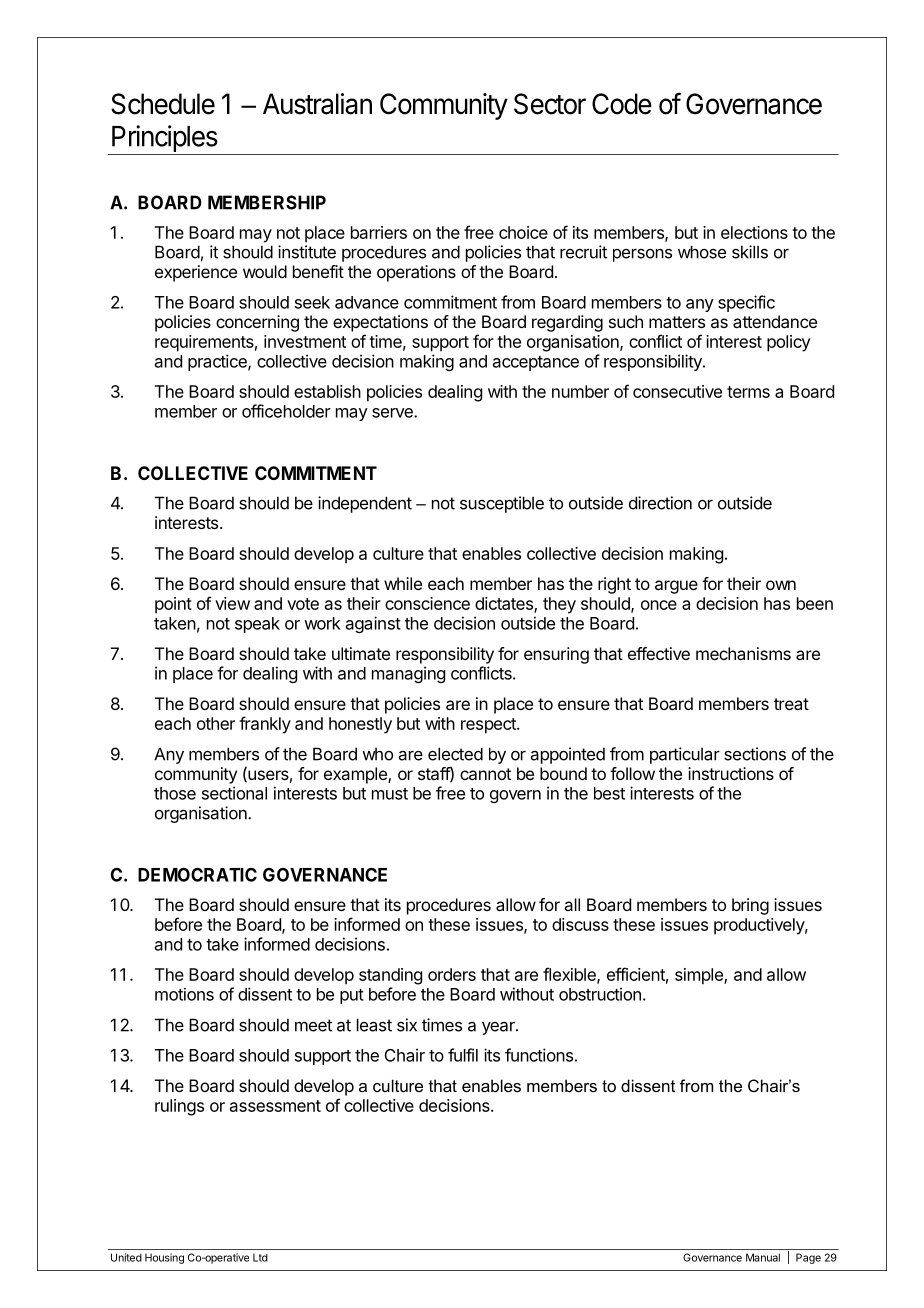  I want to click on Principles, so click(165, 138).
